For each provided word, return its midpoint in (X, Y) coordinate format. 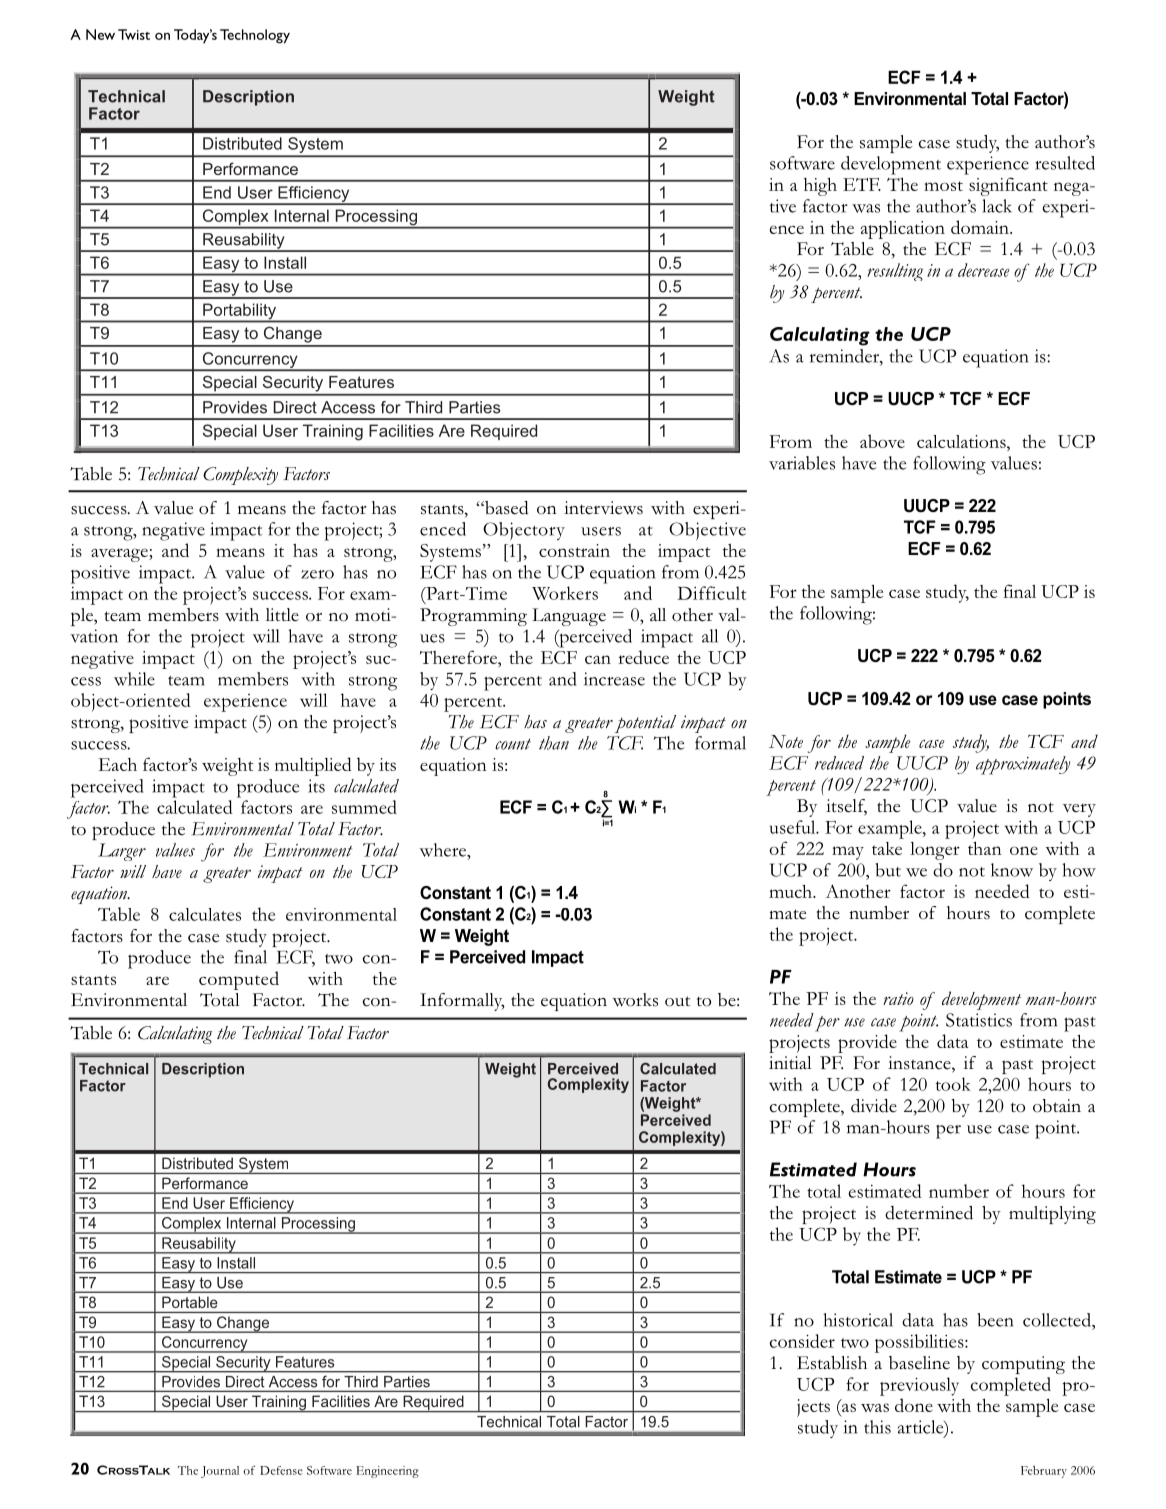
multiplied (313, 766)
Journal (220, 1472)
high (820, 186)
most (943, 186)
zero (317, 574)
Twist (134, 34)
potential (644, 724)
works (635, 1000)
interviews (603, 508)
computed (239, 980)
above (882, 441)
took (953, 1084)
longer (935, 851)
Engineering (387, 1472)
